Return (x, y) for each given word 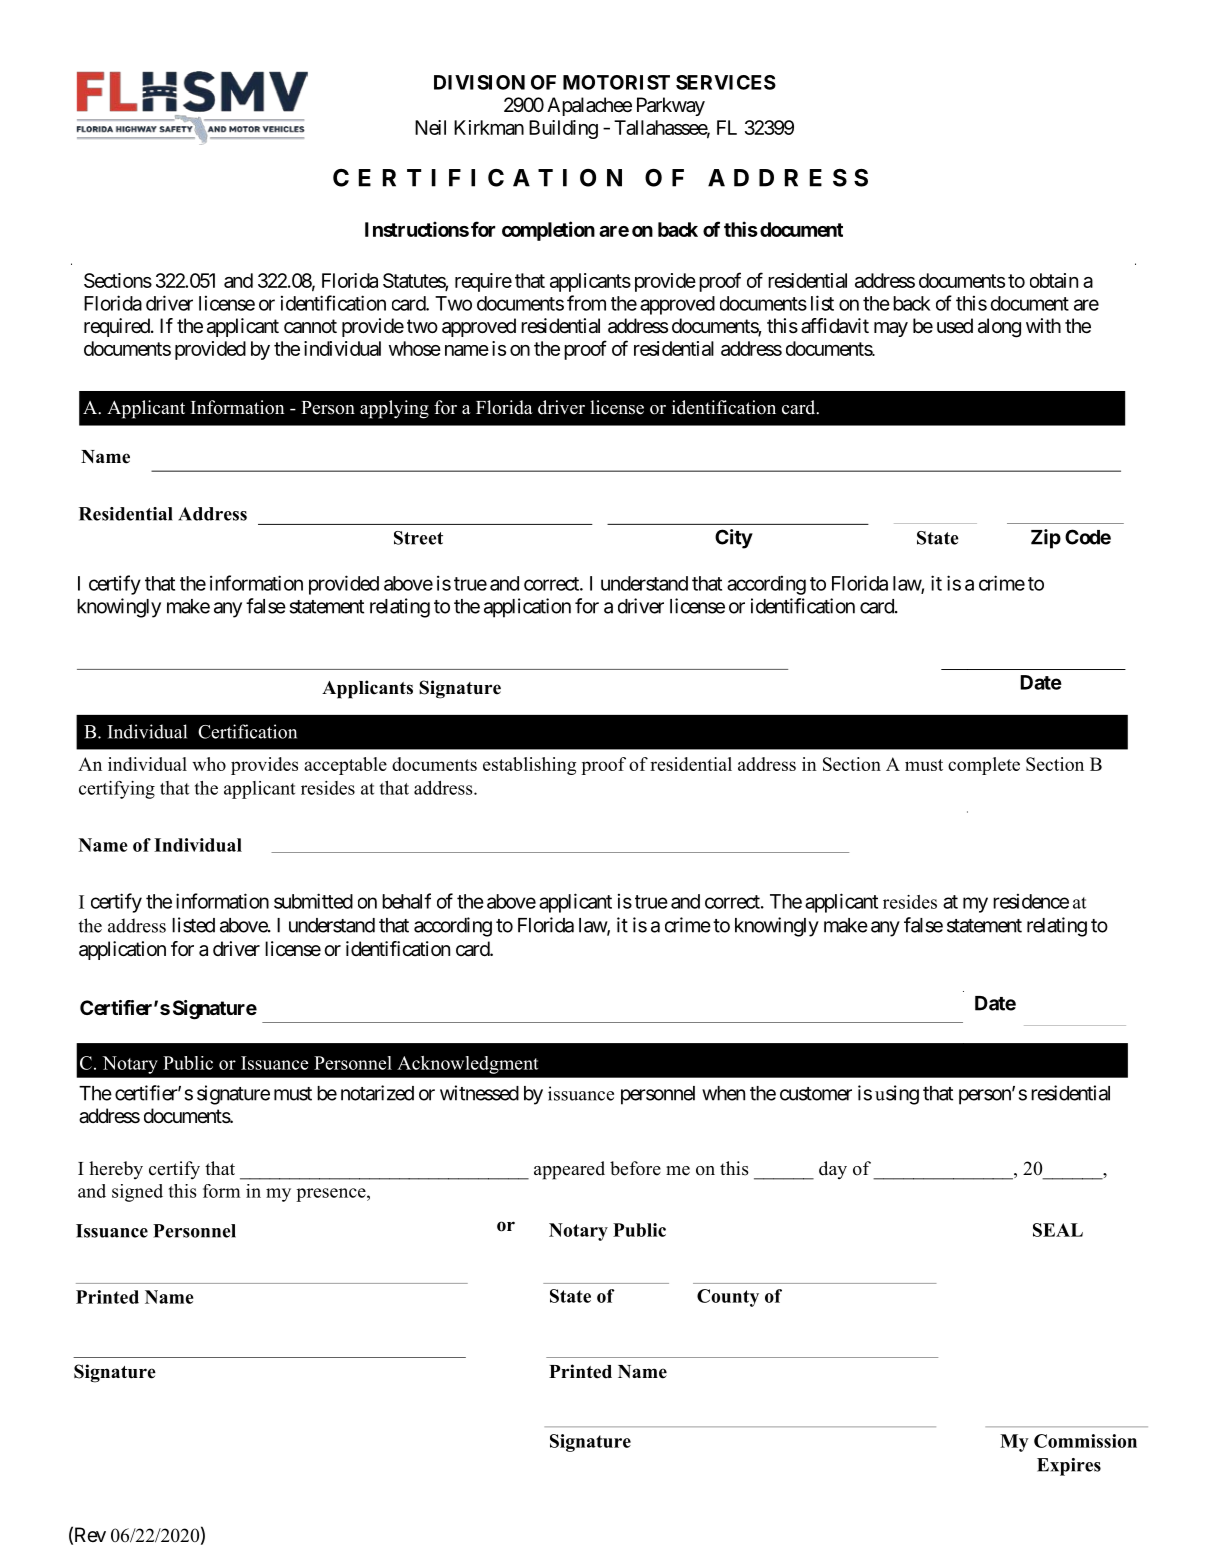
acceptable (345, 766)
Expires (1069, 1467)
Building (563, 129)
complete (984, 766)
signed (137, 1193)
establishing (529, 766)
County (728, 1298)
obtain (1054, 280)
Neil (430, 127)
